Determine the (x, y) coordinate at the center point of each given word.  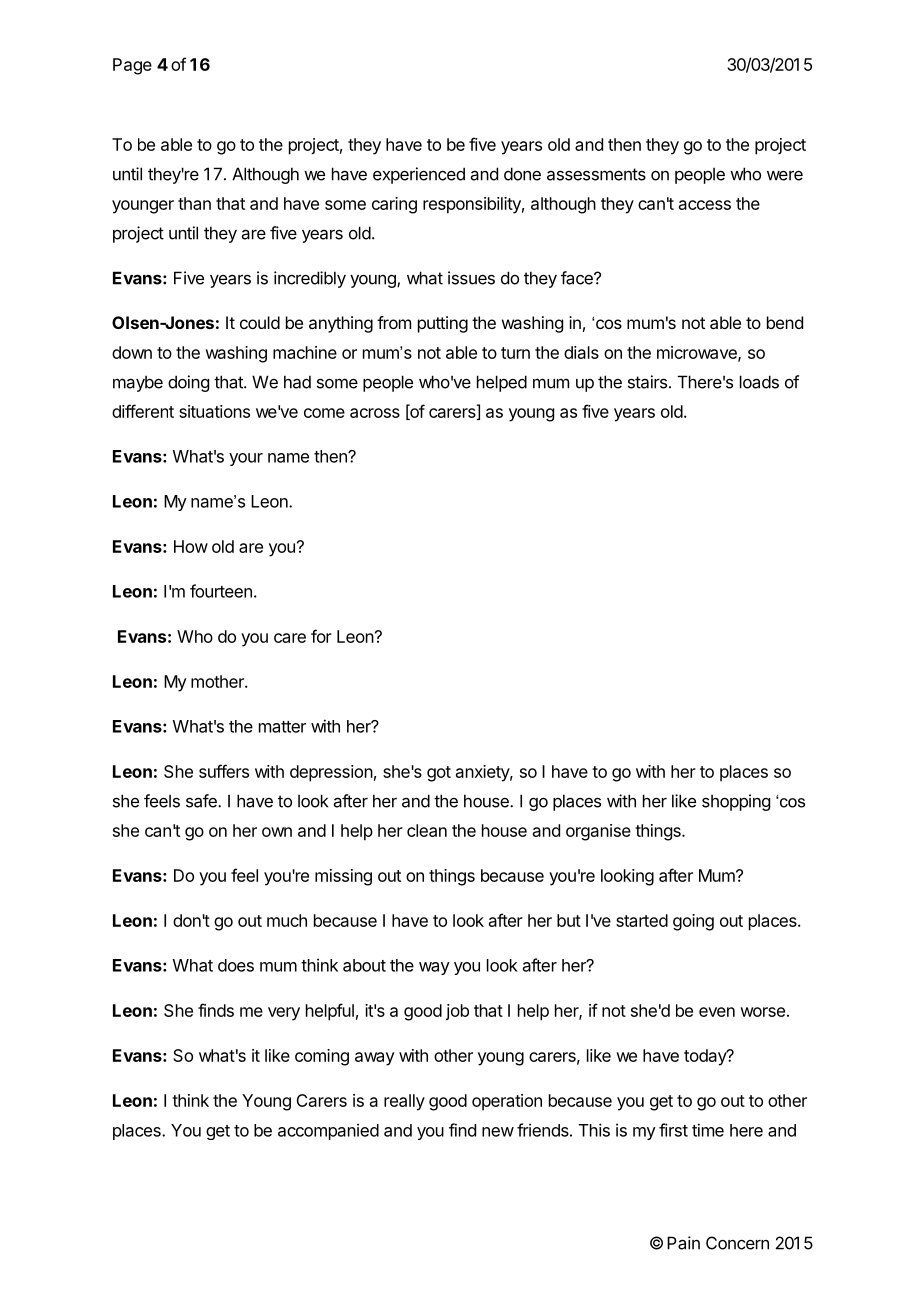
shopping (736, 802)
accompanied (328, 1131)
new (498, 1132)
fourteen (221, 591)
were (785, 175)
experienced (419, 175)
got (439, 774)
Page (132, 66)
